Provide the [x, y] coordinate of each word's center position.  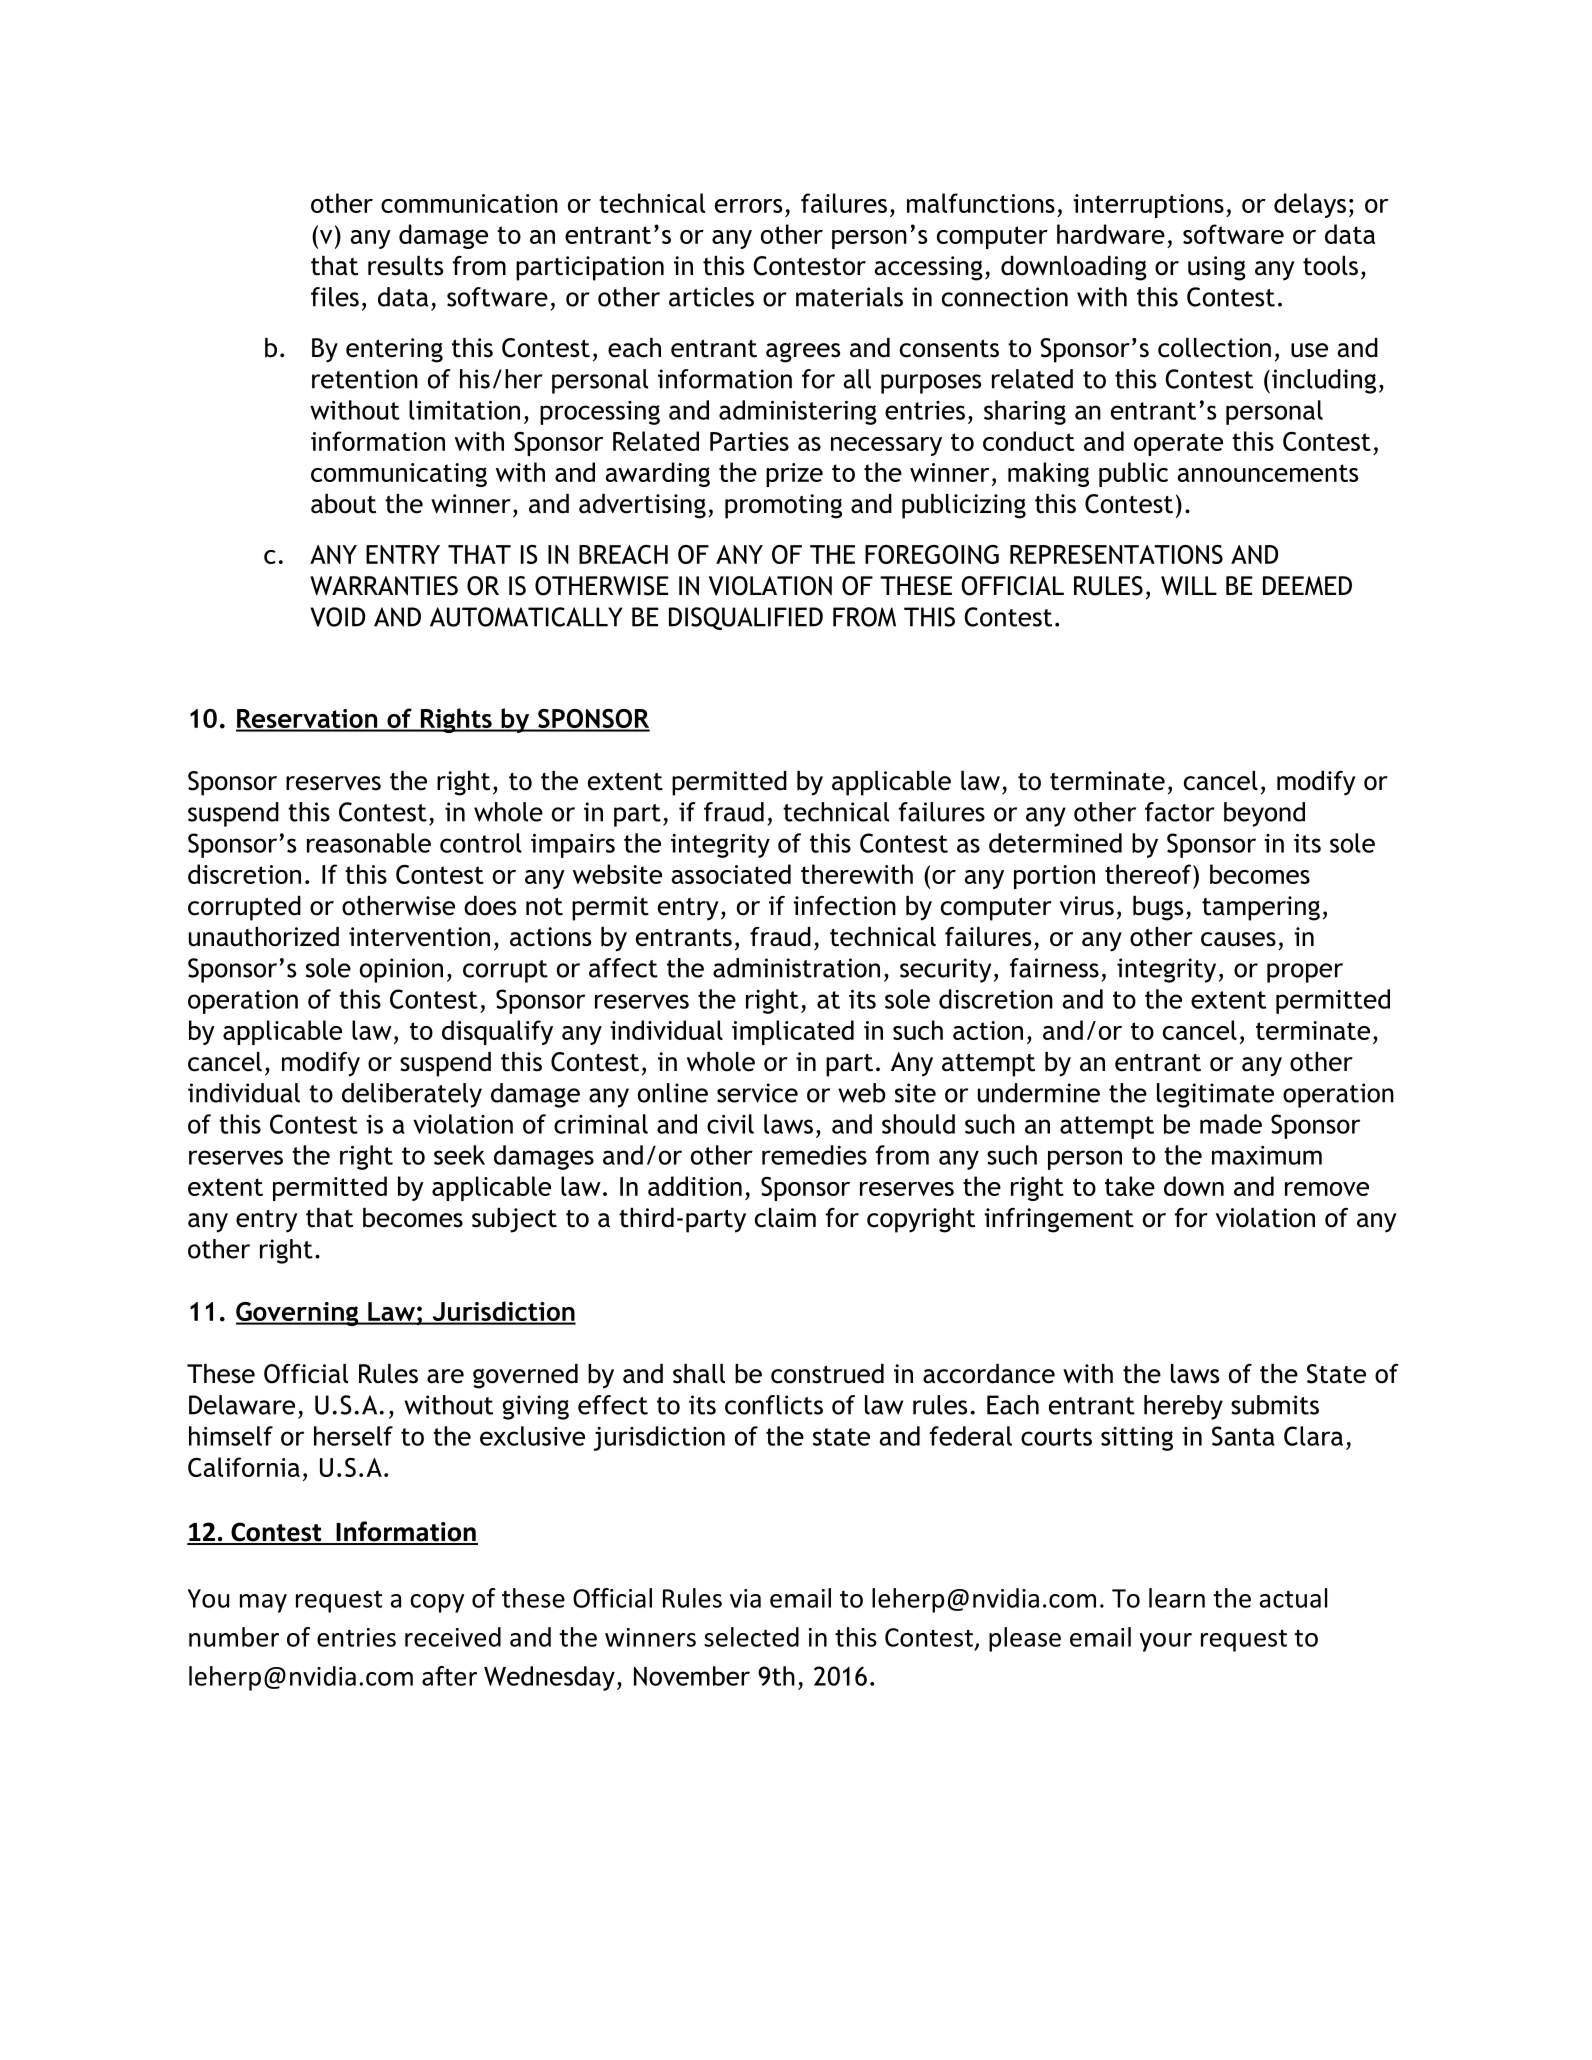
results [405, 266]
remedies [814, 1155]
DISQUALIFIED [746, 618]
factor [1180, 812]
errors [748, 206]
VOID [337, 617]
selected [751, 1637]
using [1217, 268]
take [1130, 1186]
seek [459, 1155]
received [453, 1637]
